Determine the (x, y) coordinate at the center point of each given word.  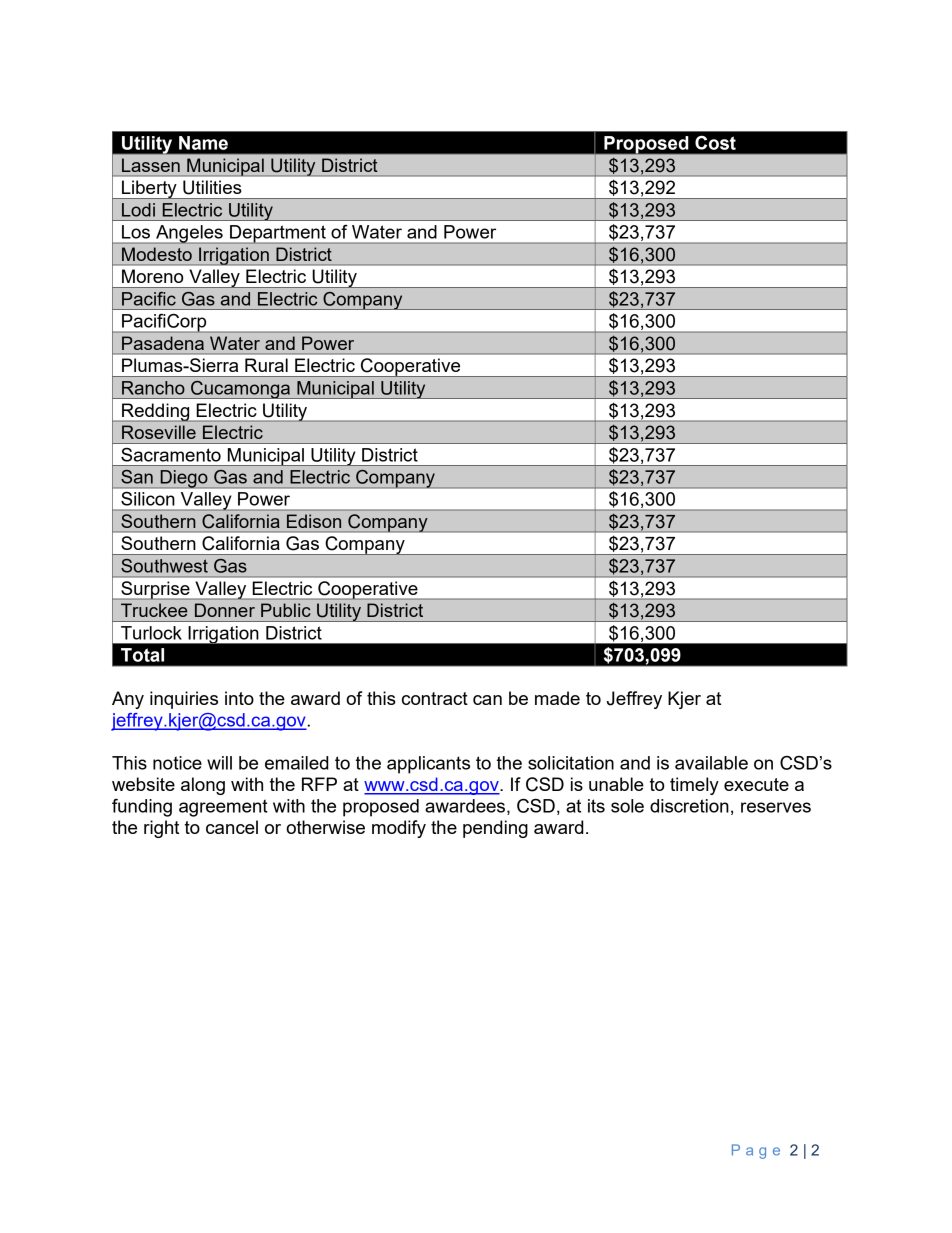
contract (435, 698)
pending (495, 829)
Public (285, 610)
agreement (223, 808)
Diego (184, 479)
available (711, 763)
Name (203, 143)
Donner (225, 610)
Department (278, 234)
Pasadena (163, 343)
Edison (314, 521)
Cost (715, 143)
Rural (266, 365)
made (557, 698)
